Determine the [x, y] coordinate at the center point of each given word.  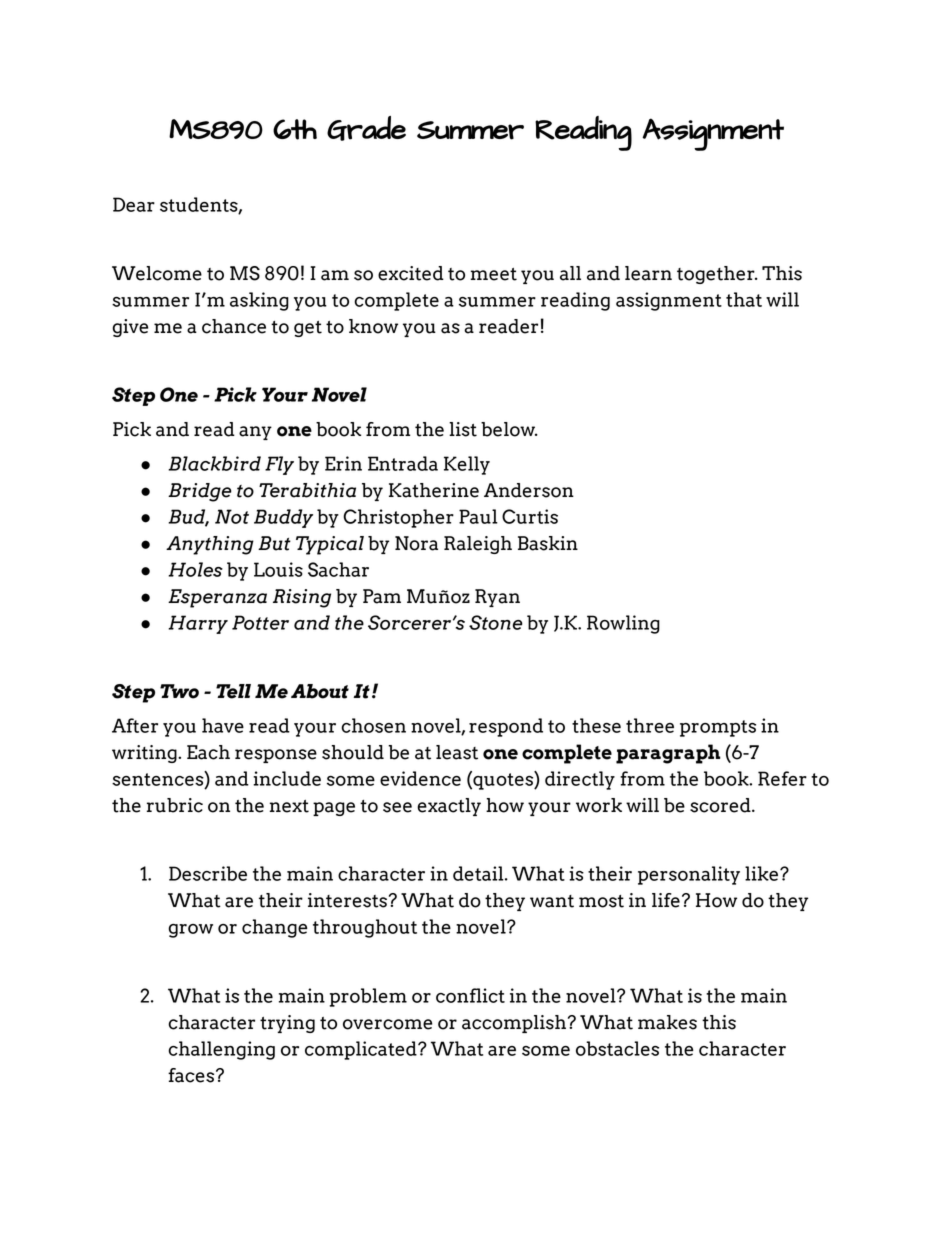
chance [234, 326]
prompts [718, 728]
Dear [134, 204]
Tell [233, 691]
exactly [449, 807]
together [717, 275]
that [744, 299]
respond [506, 727]
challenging [221, 1050]
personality [689, 875]
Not [232, 516]
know [373, 326]
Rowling [623, 624]
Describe [208, 873]
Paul [478, 516]
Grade [366, 128]
